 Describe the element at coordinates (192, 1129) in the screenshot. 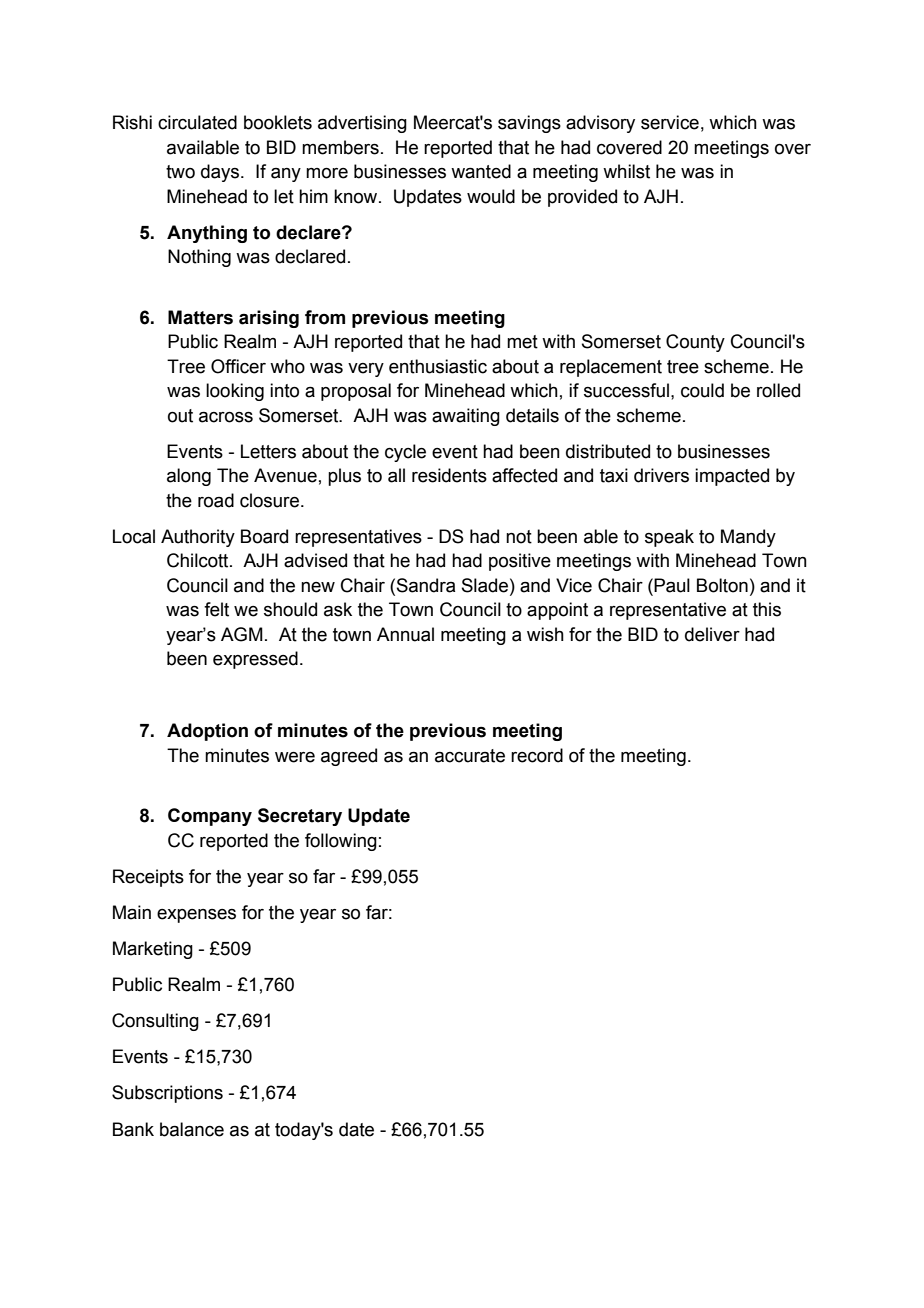

I see `balance` at that location.
